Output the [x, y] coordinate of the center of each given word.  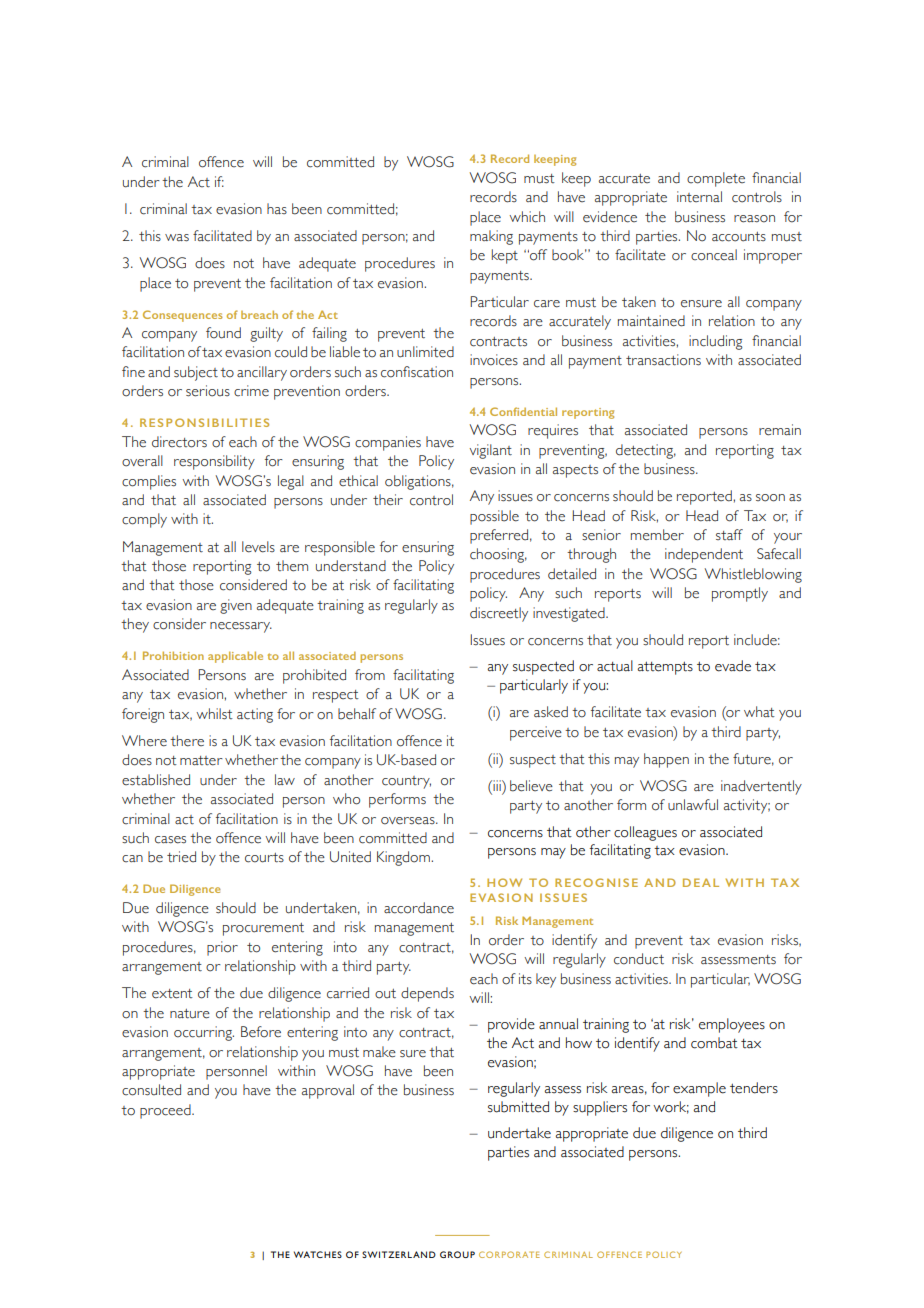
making [491, 237]
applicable [235, 657]
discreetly [499, 614]
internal [699, 197]
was [177, 238]
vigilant [490, 451]
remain [780, 430]
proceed [166, 1111]
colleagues [645, 833]
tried [181, 857]
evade [733, 666]
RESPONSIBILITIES [204, 422]
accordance [419, 908]
